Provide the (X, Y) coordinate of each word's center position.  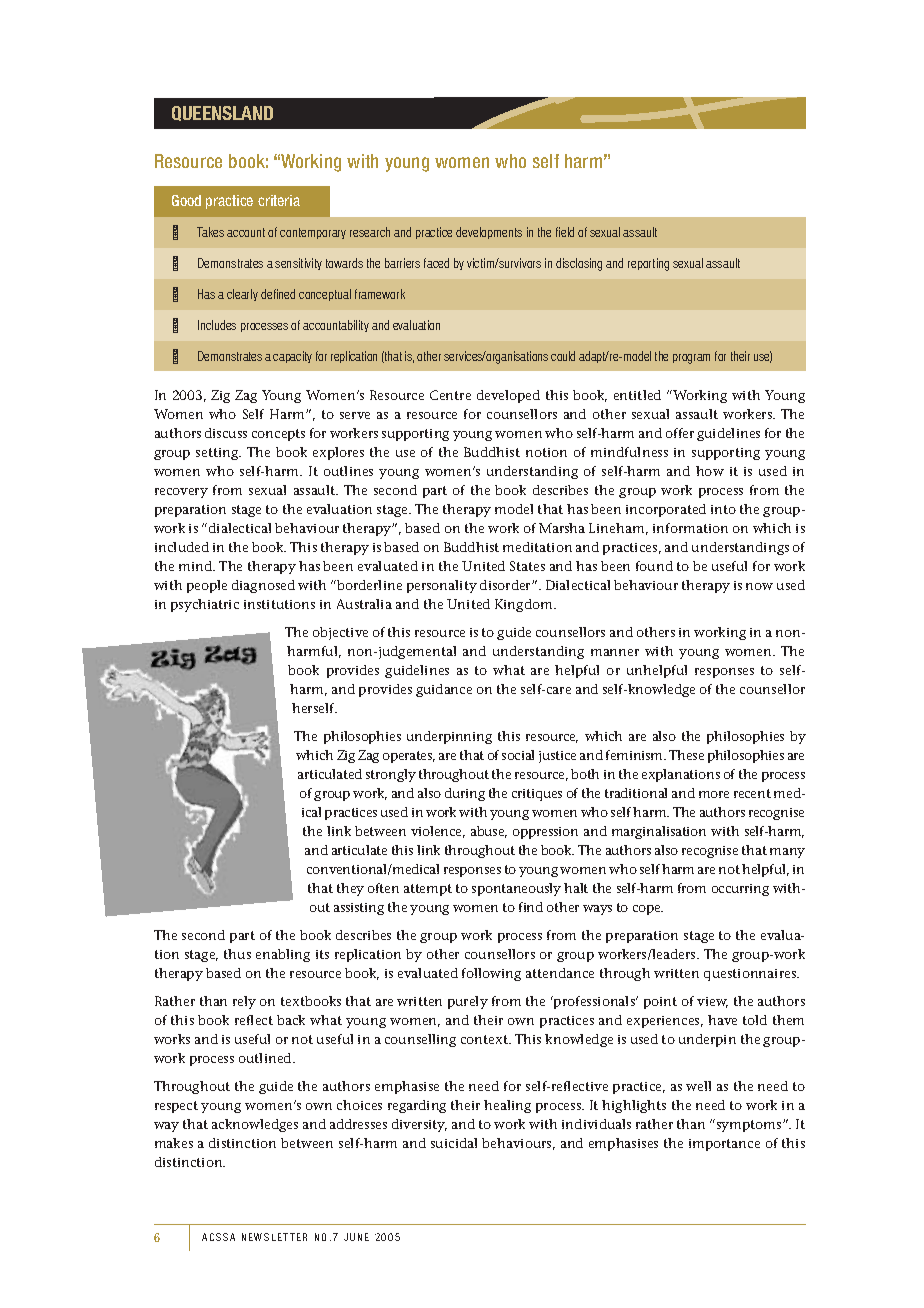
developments (489, 233)
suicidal (454, 1143)
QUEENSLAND (222, 113)
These (686, 755)
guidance (444, 690)
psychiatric (205, 605)
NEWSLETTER (274, 1237)
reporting (648, 264)
